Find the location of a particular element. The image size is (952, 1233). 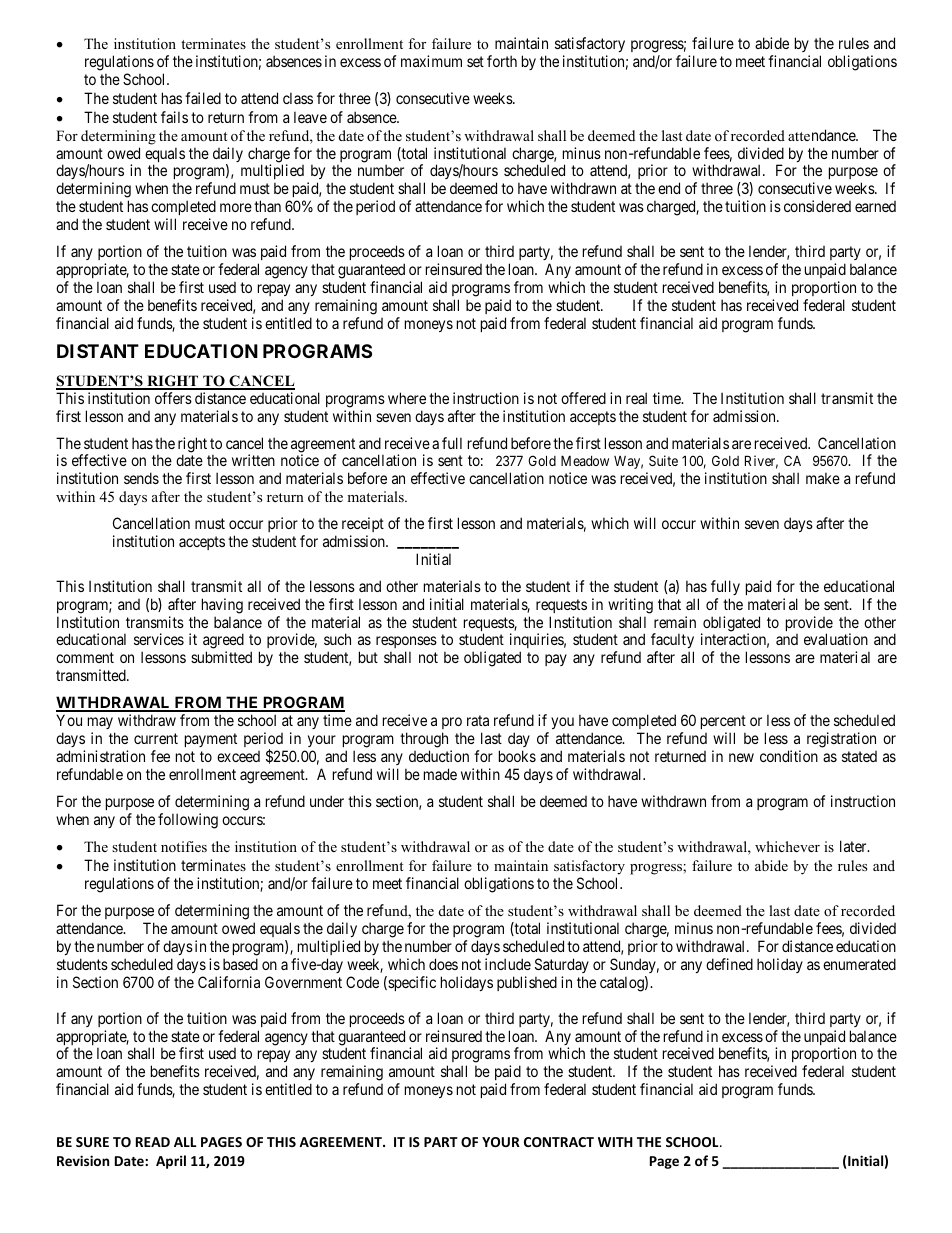

where is located at coordinates (407, 398).
